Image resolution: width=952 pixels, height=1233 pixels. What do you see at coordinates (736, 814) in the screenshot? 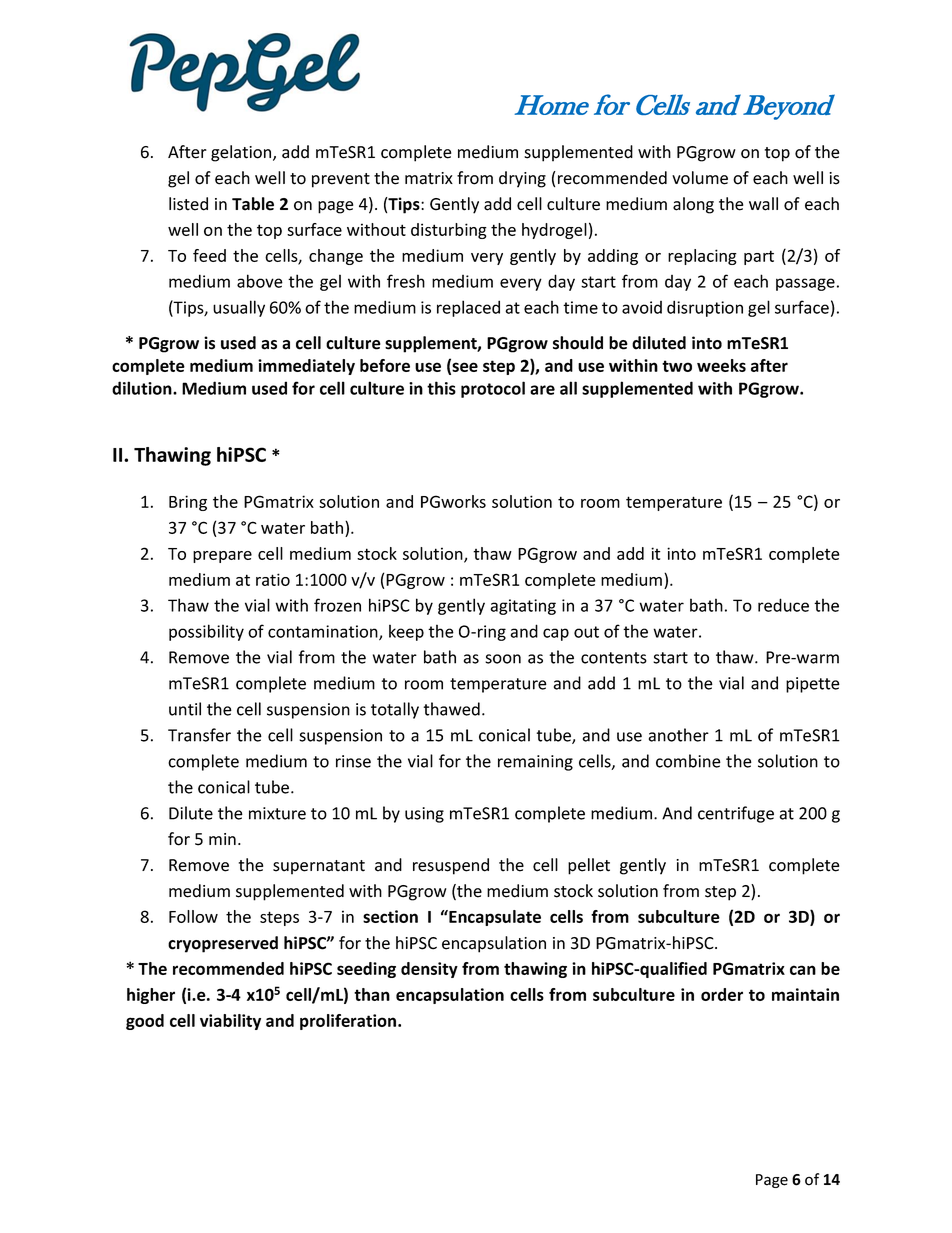
I see `centrifuge` at bounding box center [736, 814].
